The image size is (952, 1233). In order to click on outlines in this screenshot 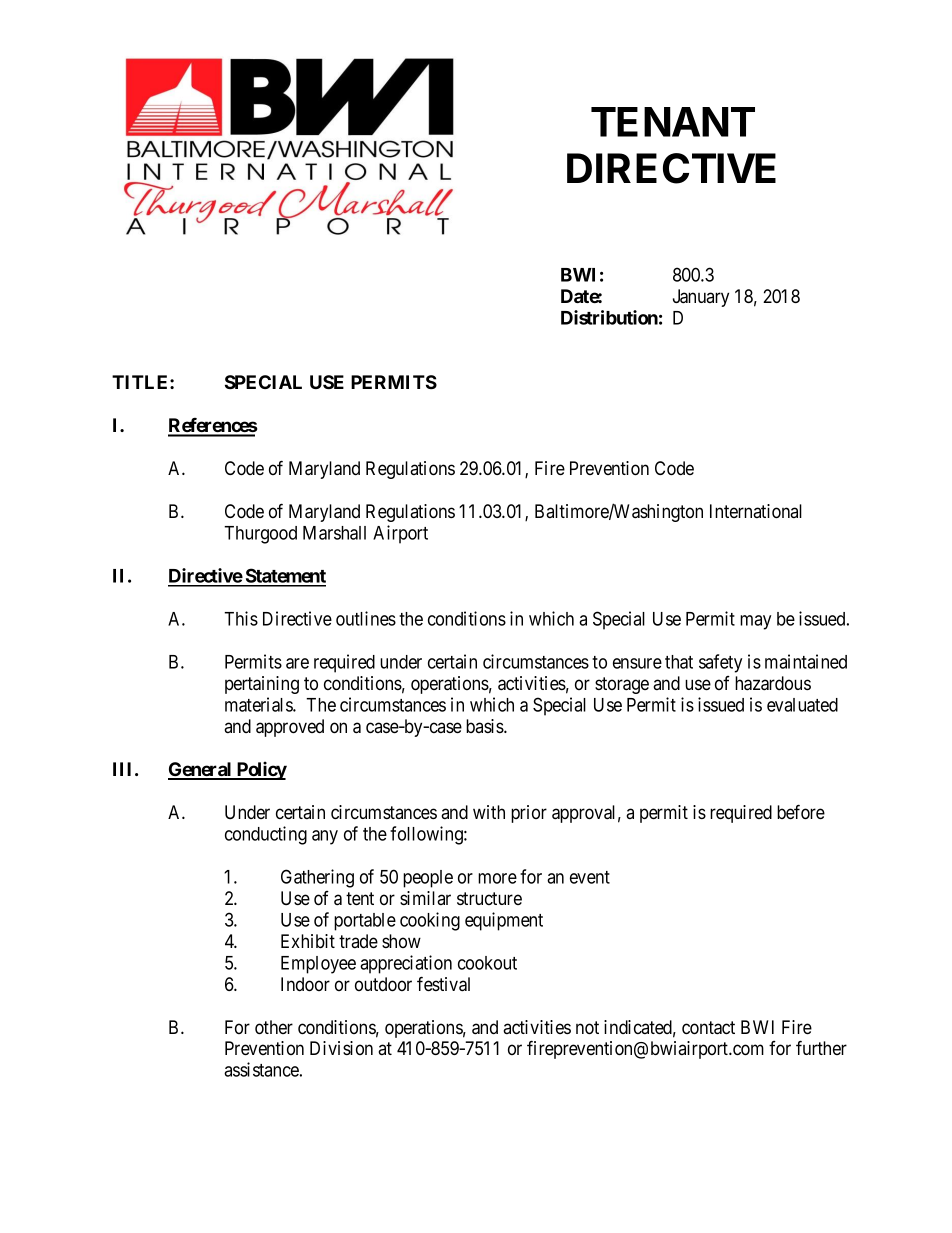, I will do `click(366, 618)`.
